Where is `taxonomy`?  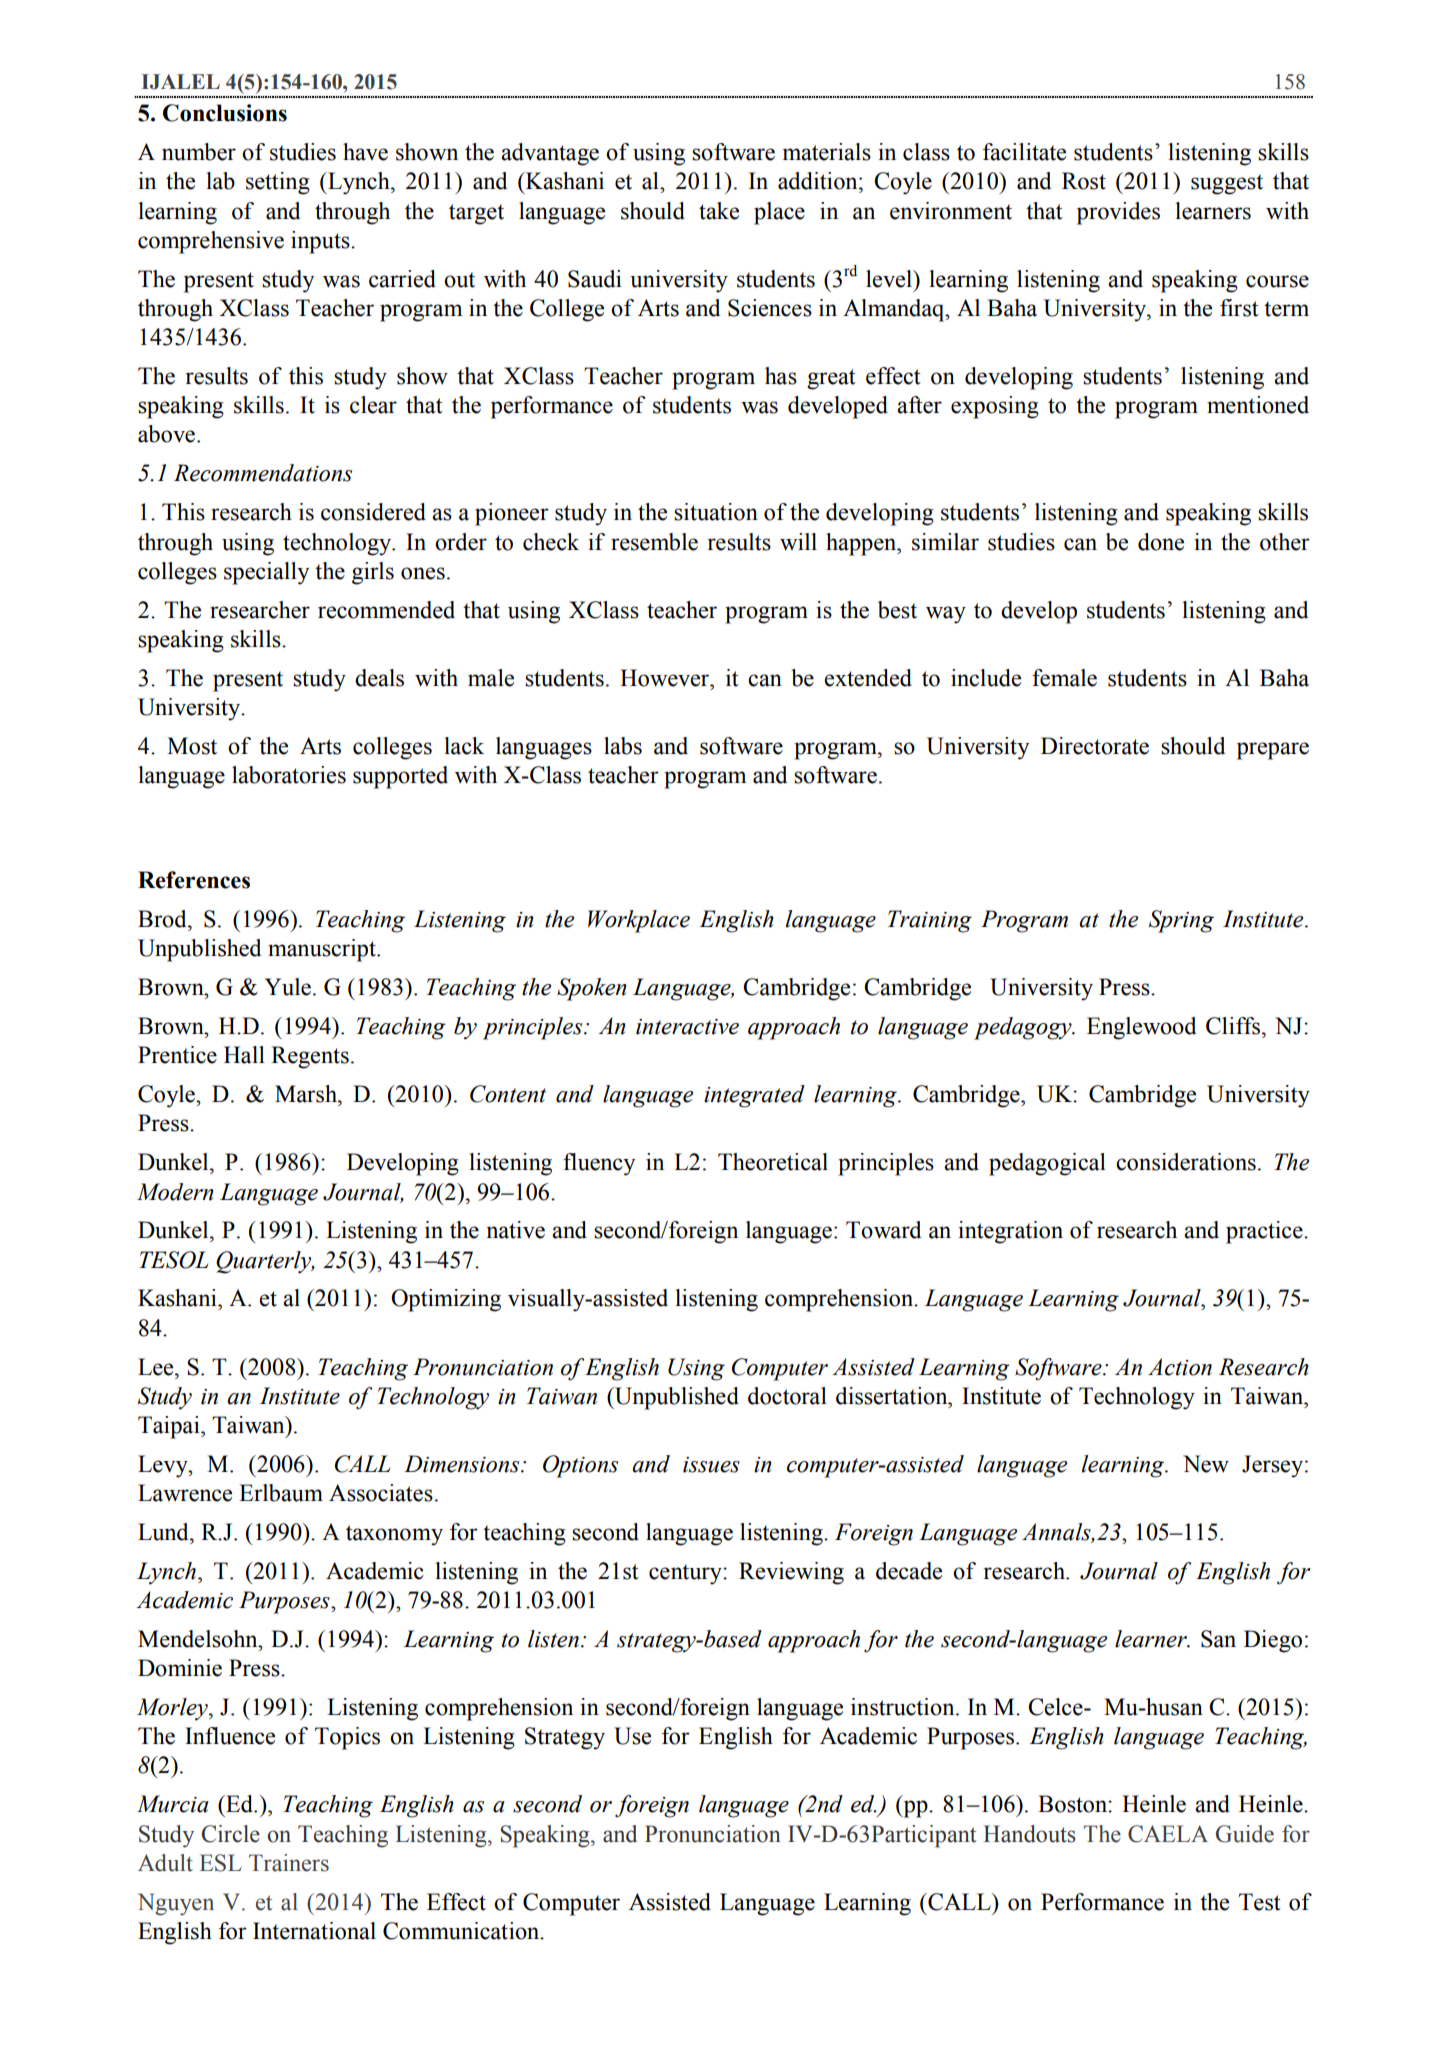 taxonomy is located at coordinates (394, 1535).
